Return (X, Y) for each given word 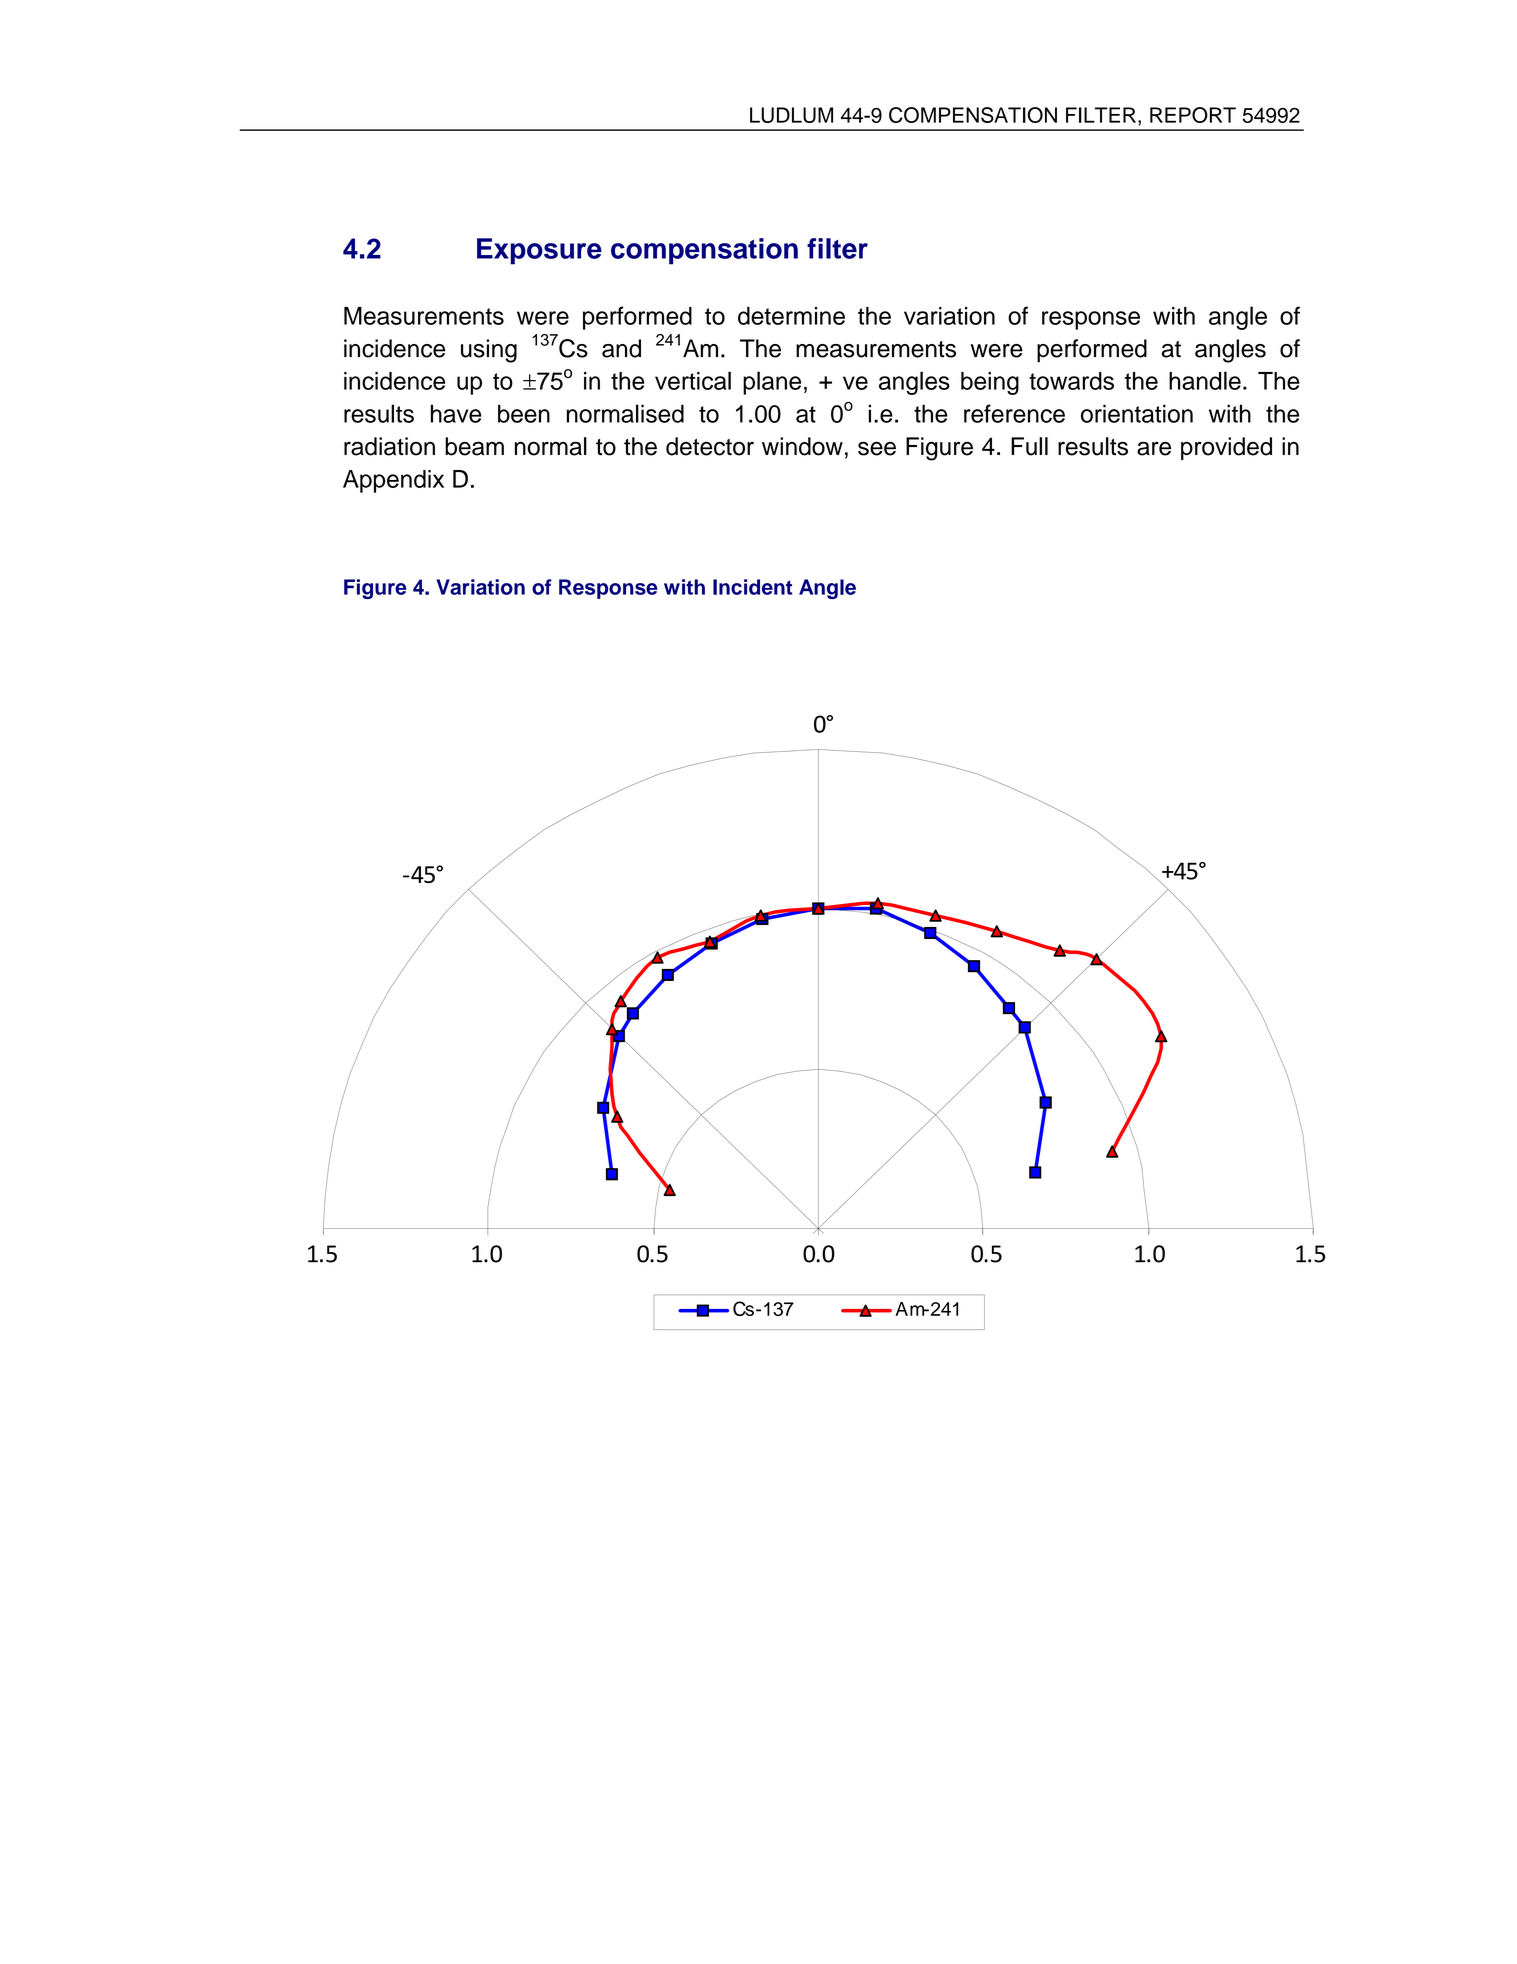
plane (772, 383)
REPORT (1193, 115)
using (489, 351)
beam (474, 446)
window (802, 446)
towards (1071, 381)
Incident (753, 587)
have (456, 413)
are (1154, 448)
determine (791, 316)
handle (1205, 380)
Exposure (539, 251)
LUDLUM (791, 115)
